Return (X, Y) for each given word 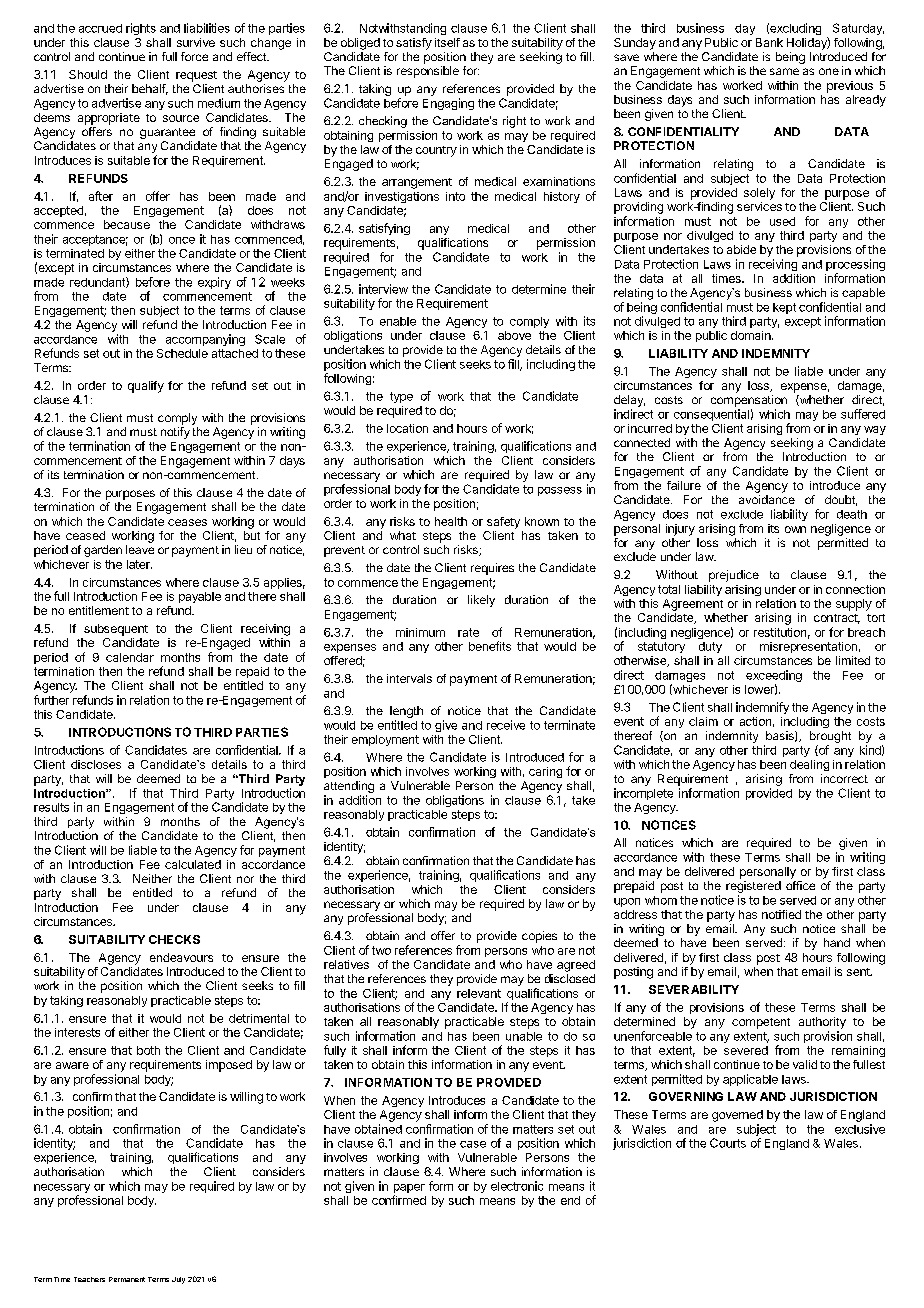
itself (447, 42)
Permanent (127, 1279)
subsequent (116, 630)
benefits (490, 646)
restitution (780, 632)
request (196, 76)
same (784, 71)
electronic (517, 1186)
